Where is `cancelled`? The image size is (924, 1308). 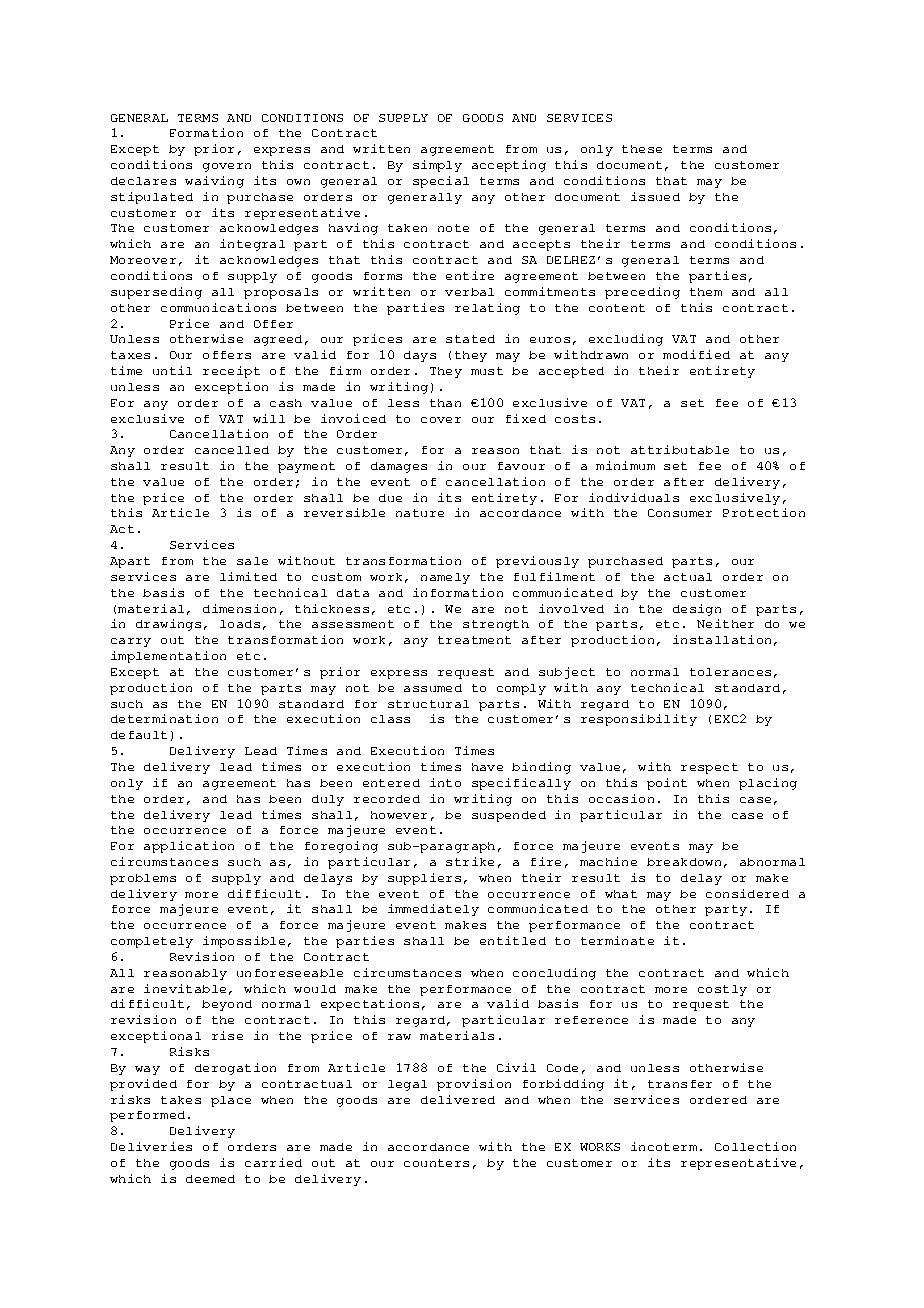 cancelled is located at coordinates (232, 450).
